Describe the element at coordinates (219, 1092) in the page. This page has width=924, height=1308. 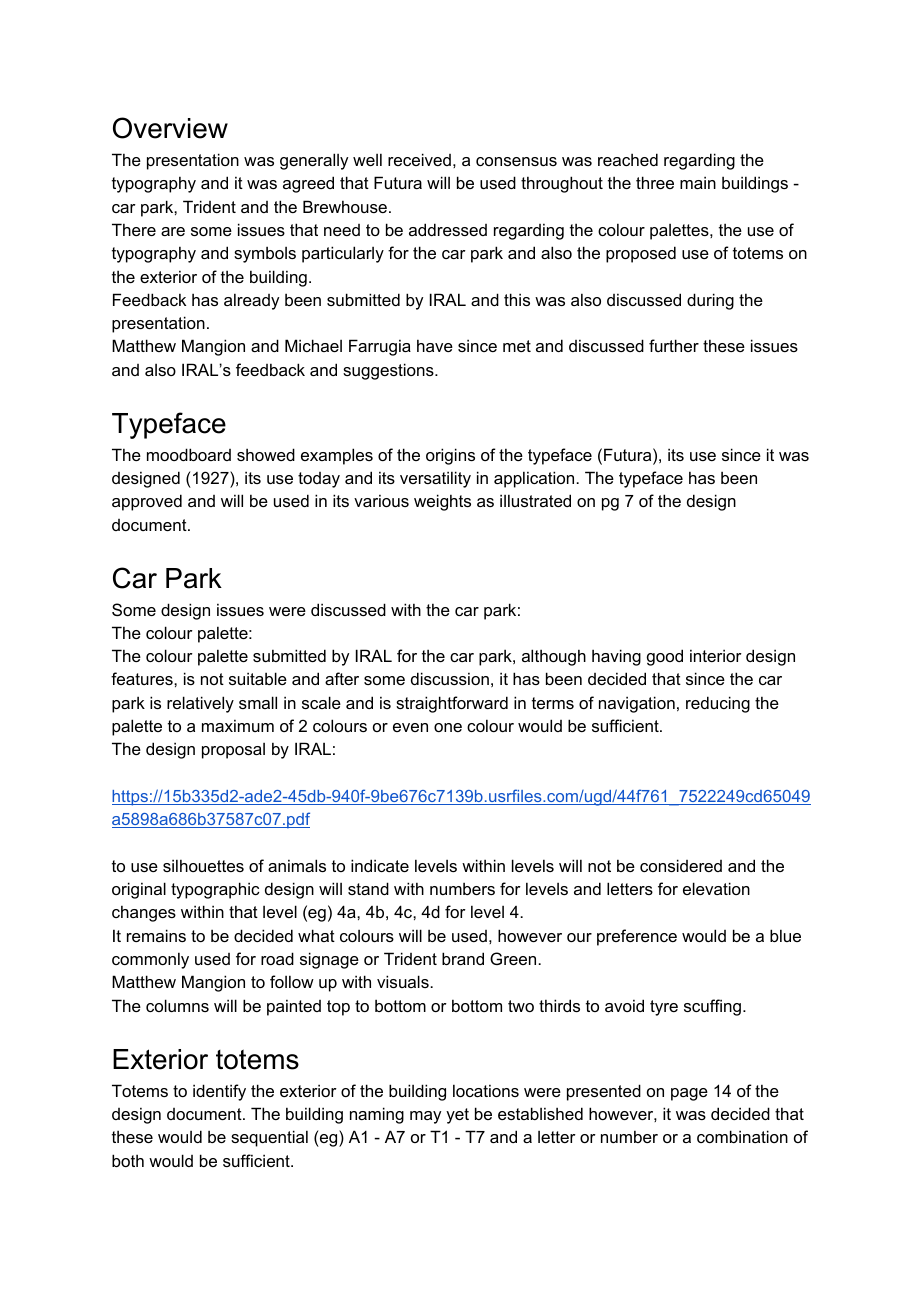
I see `identify` at that location.
